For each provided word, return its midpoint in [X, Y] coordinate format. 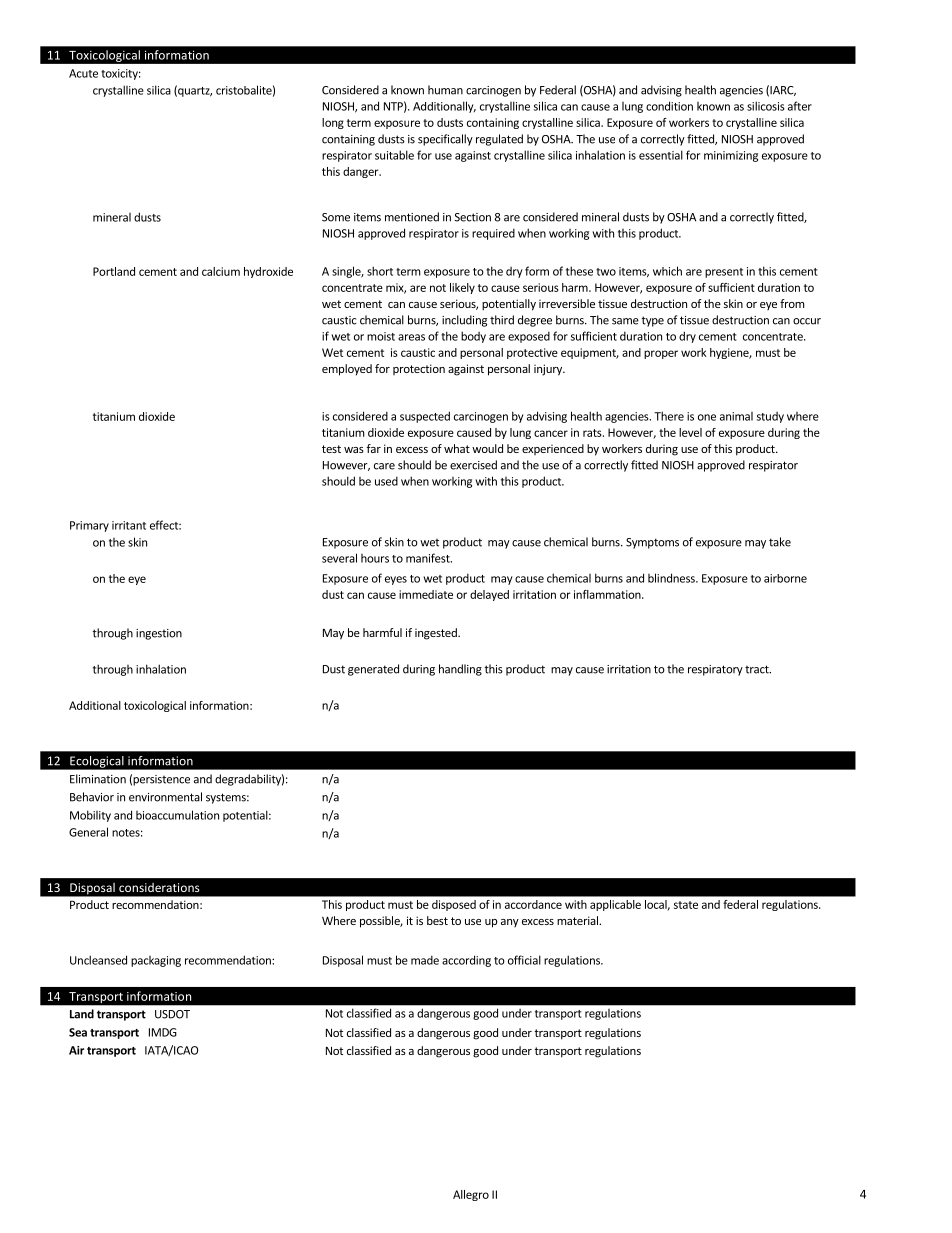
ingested [437, 634]
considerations [159, 887]
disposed [454, 905]
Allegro [471, 1195]
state [686, 905]
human [445, 90]
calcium [221, 271]
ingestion [159, 634]
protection [419, 369]
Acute [83, 73]
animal [736, 416]
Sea [78, 1032]
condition [669, 106]
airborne [785, 578]
